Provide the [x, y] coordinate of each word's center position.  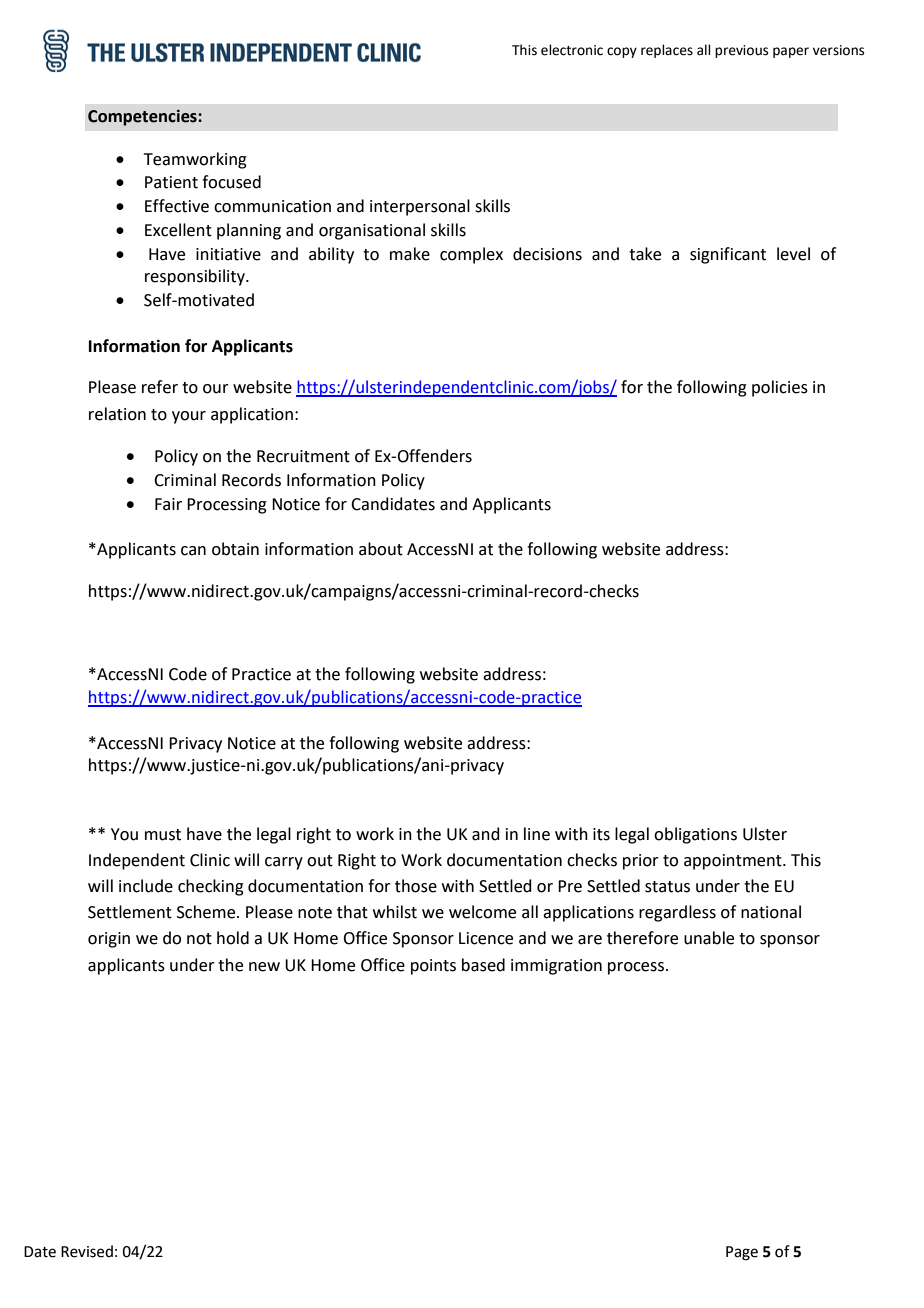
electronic [572, 50]
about [381, 549]
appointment [734, 862]
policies [780, 388]
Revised [87, 1251]
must [163, 835]
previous [741, 51]
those [416, 886]
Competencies [143, 118]
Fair [168, 504]
